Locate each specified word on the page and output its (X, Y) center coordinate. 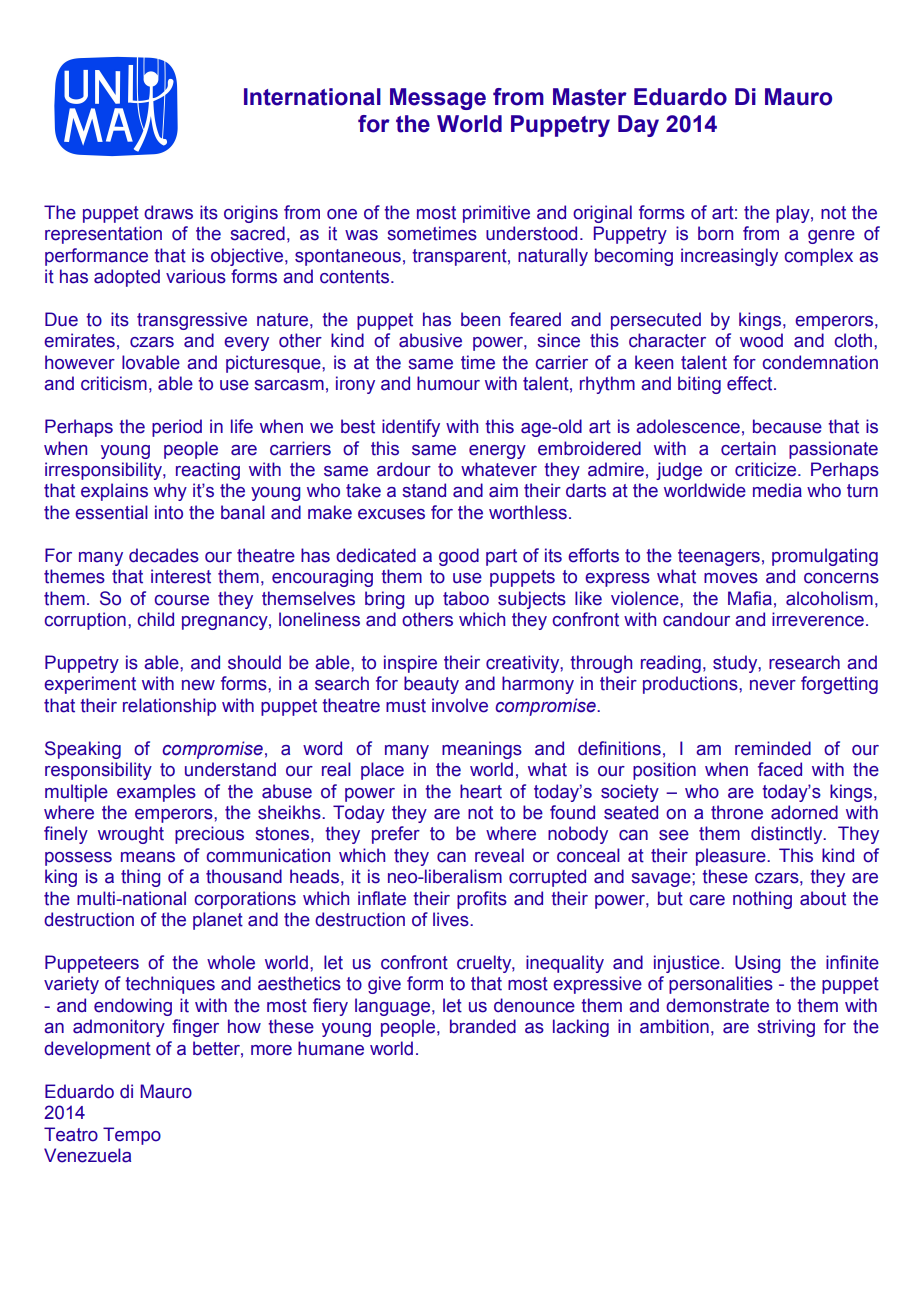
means (148, 857)
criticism (114, 383)
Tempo (132, 1136)
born (715, 233)
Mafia (750, 598)
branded (483, 1026)
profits (482, 900)
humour (448, 383)
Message (438, 99)
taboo (466, 598)
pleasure (732, 857)
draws (168, 212)
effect (751, 383)
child (156, 619)
